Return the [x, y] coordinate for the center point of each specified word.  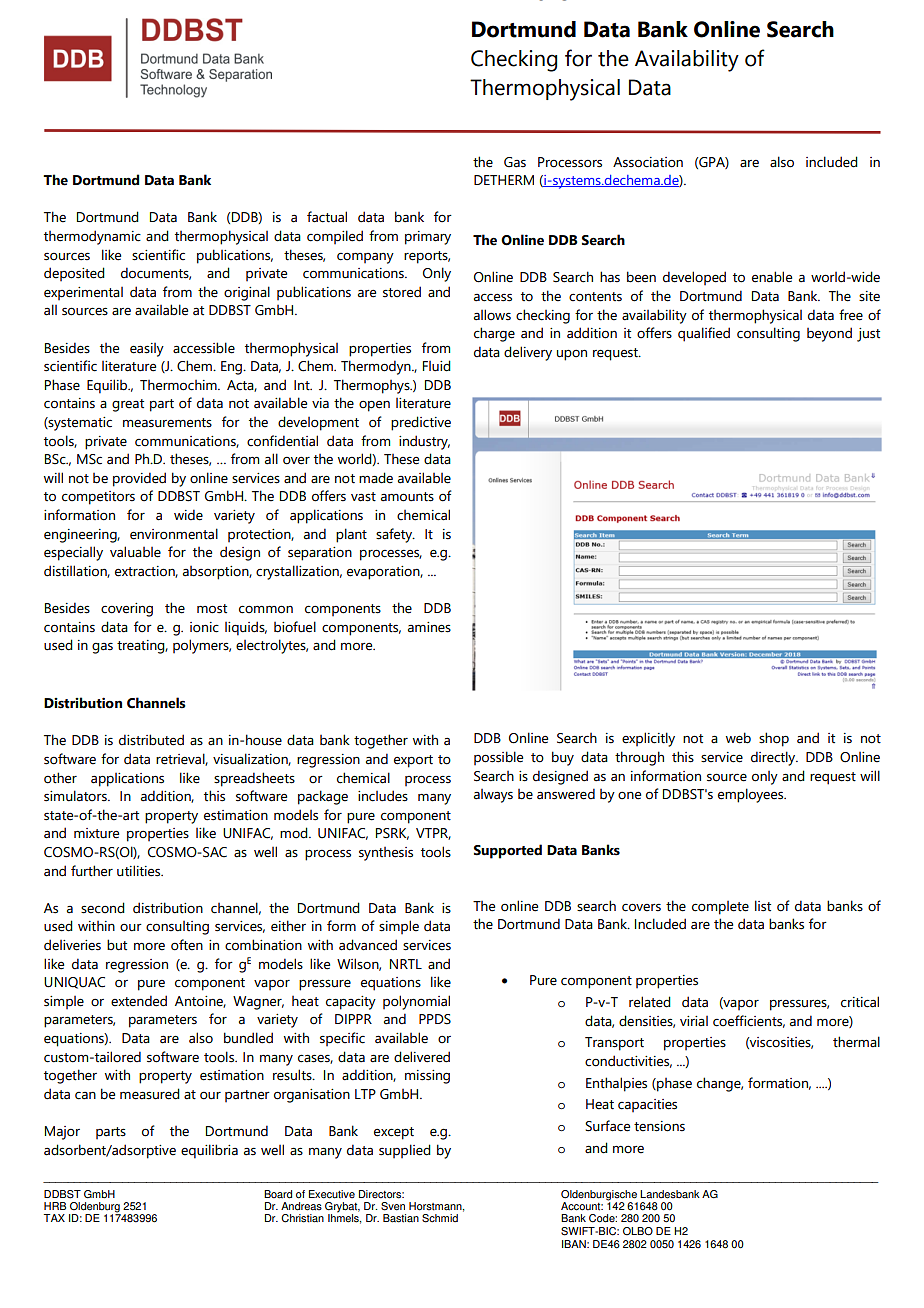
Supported [508, 851]
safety [395, 535]
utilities [140, 871]
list [763, 906]
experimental [83, 293]
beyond [829, 334]
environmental [174, 534]
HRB [55, 1206]
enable [772, 277]
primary [428, 238]
